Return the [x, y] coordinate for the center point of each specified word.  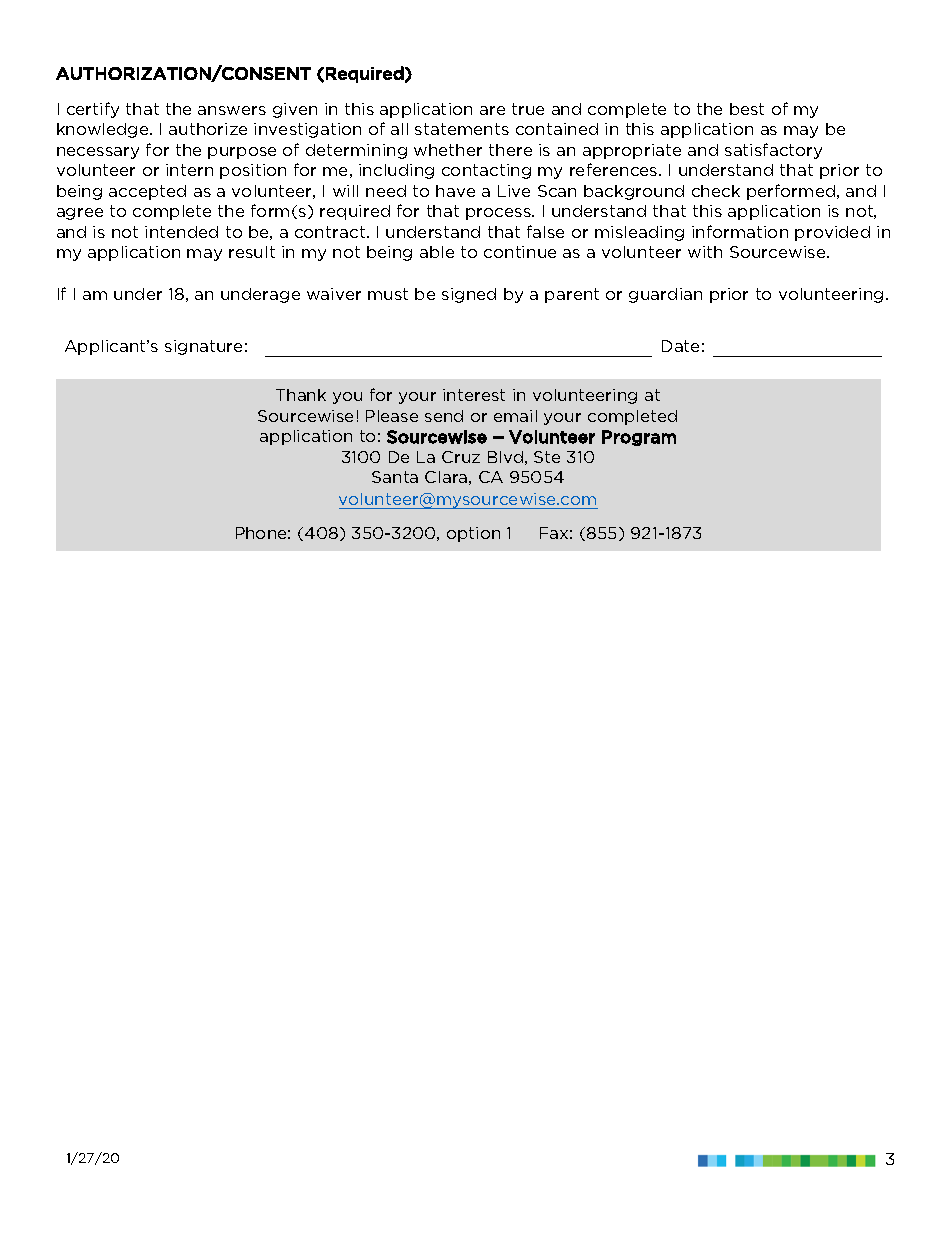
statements [462, 129]
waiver [334, 294]
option [473, 534]
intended [181, 232]
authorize [208, 129]
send [444, 416]
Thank [301, 395]
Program [639, 438]
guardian [665, 295]
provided [832, 233]
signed [469, 295]
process [499, 214]
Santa [395, 477]
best [747, 109]
